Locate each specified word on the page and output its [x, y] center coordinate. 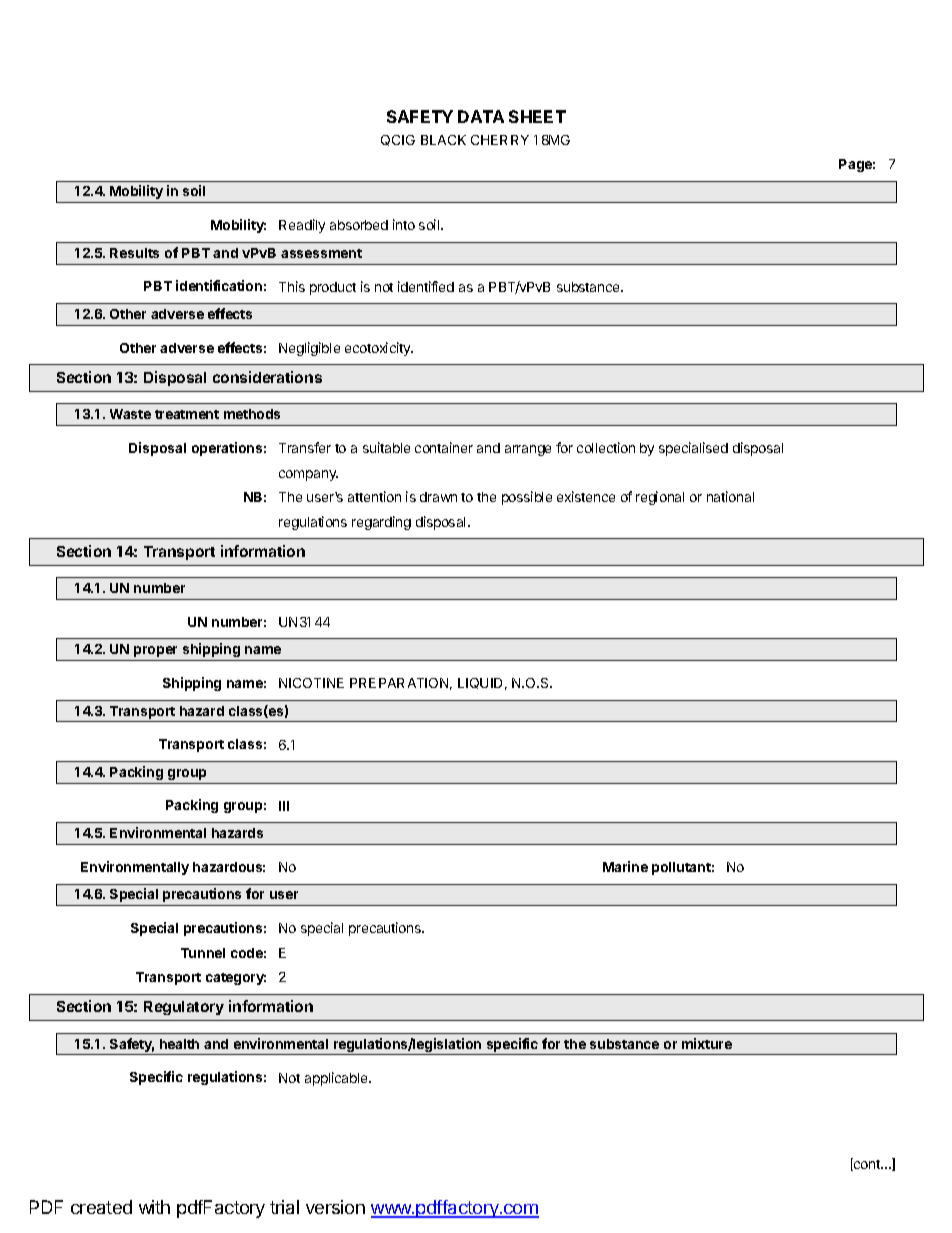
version [335, 1207]
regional [660, 498]
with [154, 1207]
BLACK [443, 140]
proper [155, 651]
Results [134, 253]
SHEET [537, 116]
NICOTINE [311, 683]
